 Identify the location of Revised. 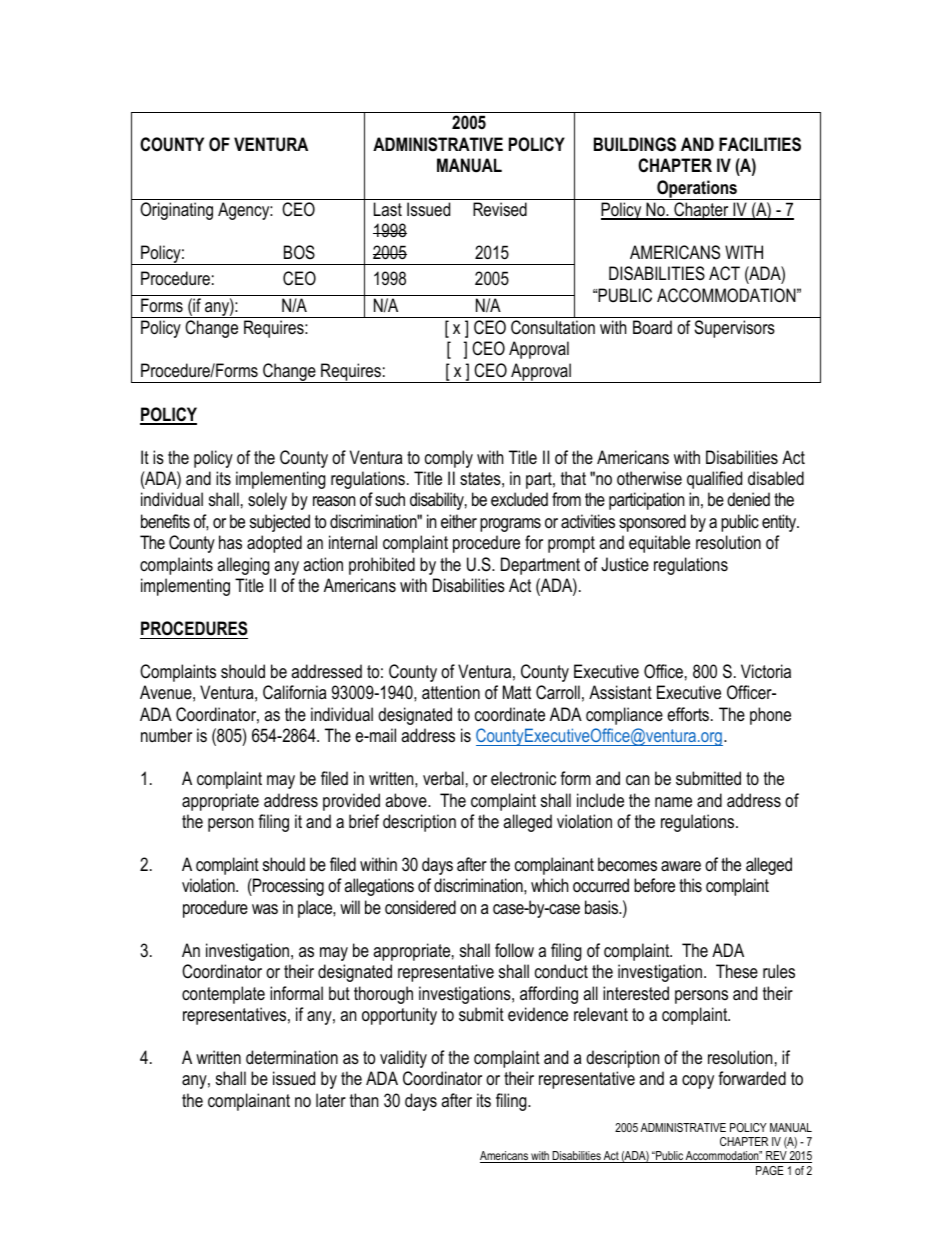
(500, 209).
